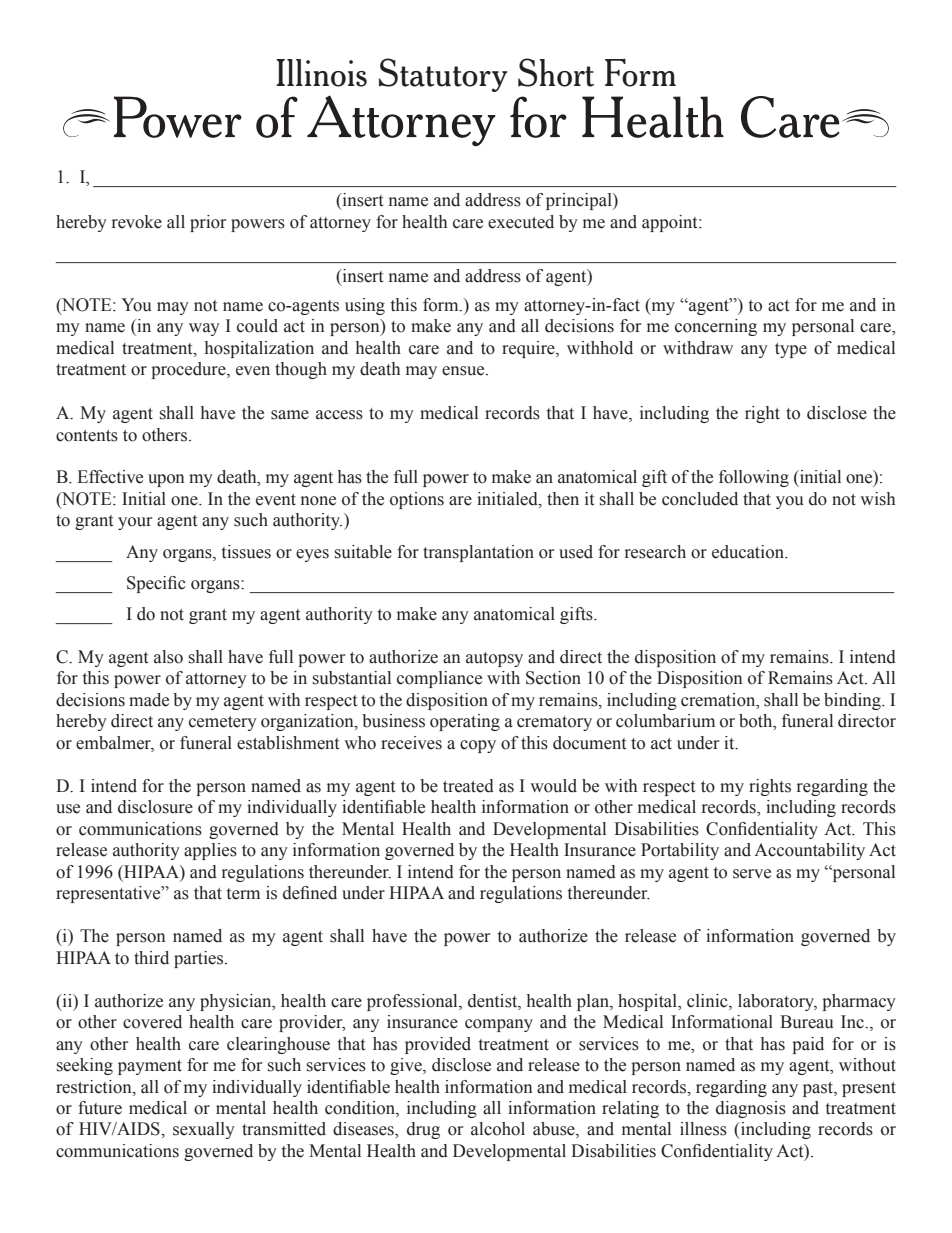  Describe the element at coordinates (210, 851) in the page. I see `applies` at that location.
